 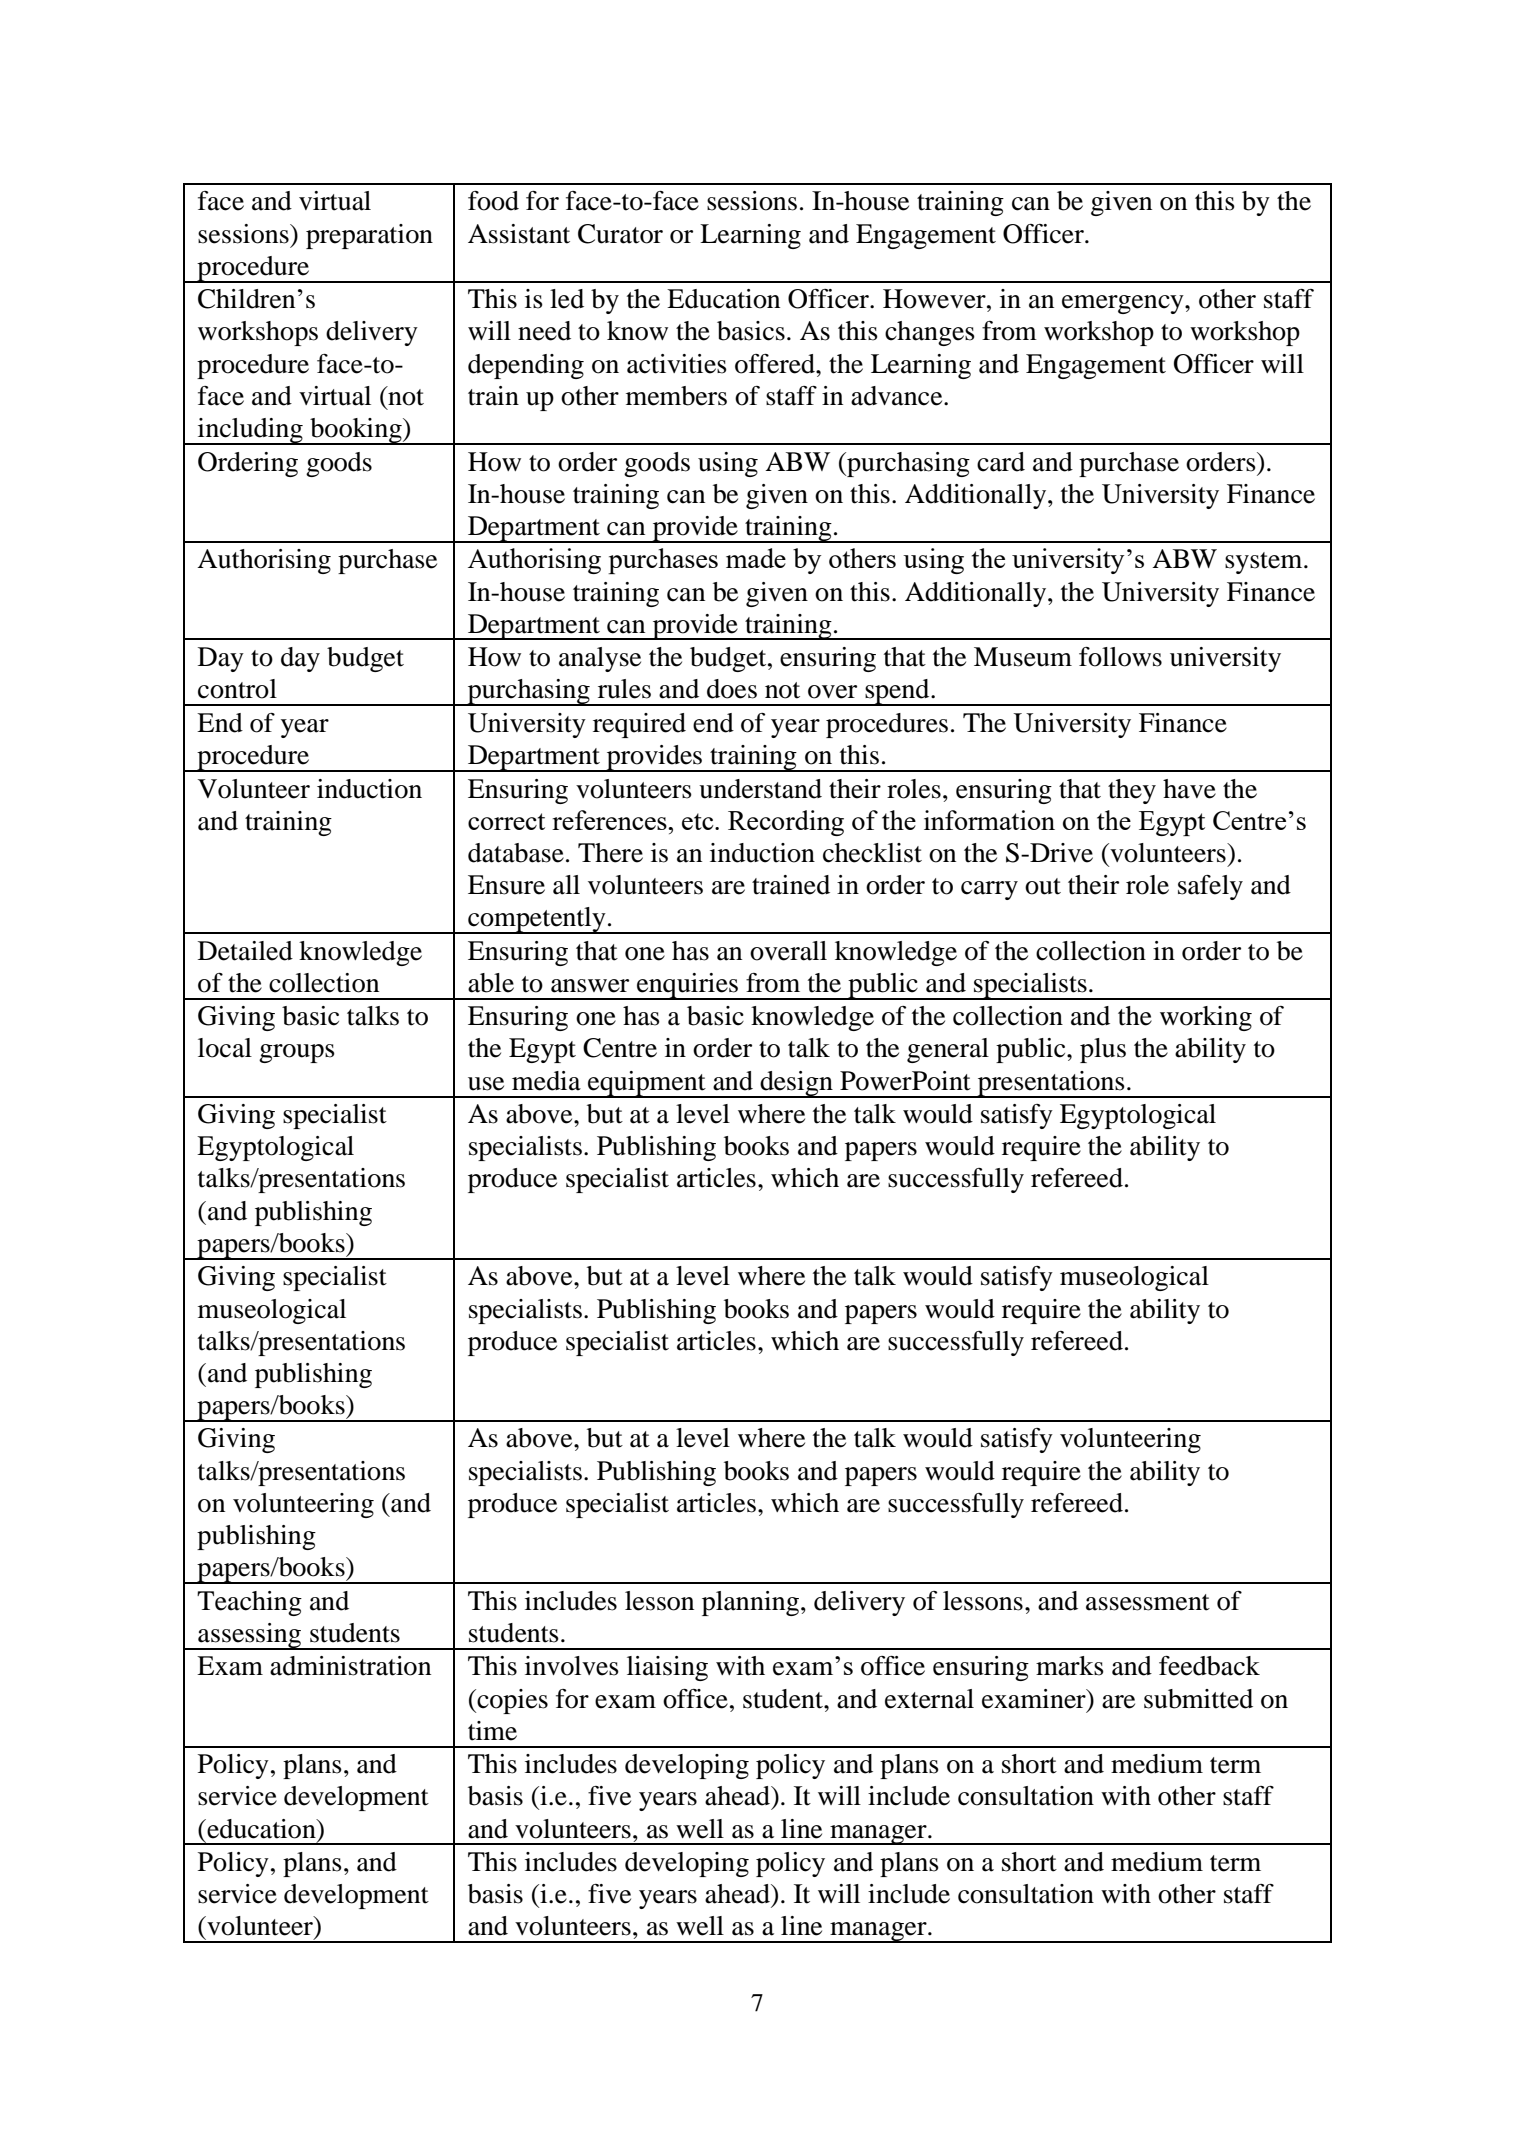 I want to click on administration, so click(x=350, y=1666).
